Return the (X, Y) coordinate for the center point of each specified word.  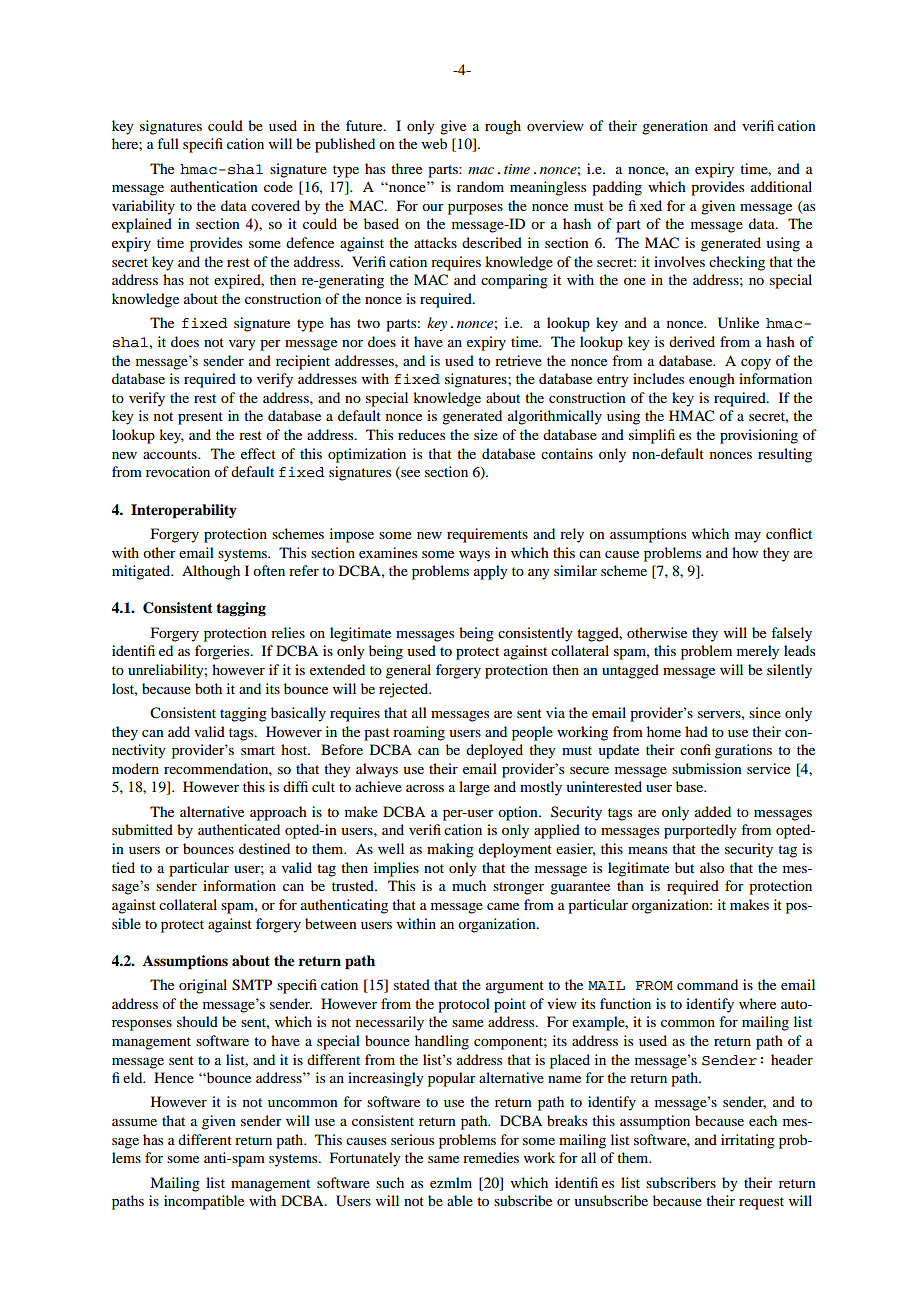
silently (789, 671)
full (168, 143)
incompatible (204, 1202)
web (434, 143)
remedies (491, 1157)
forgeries (223, 652)
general (408, 671)
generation (675, 127)
